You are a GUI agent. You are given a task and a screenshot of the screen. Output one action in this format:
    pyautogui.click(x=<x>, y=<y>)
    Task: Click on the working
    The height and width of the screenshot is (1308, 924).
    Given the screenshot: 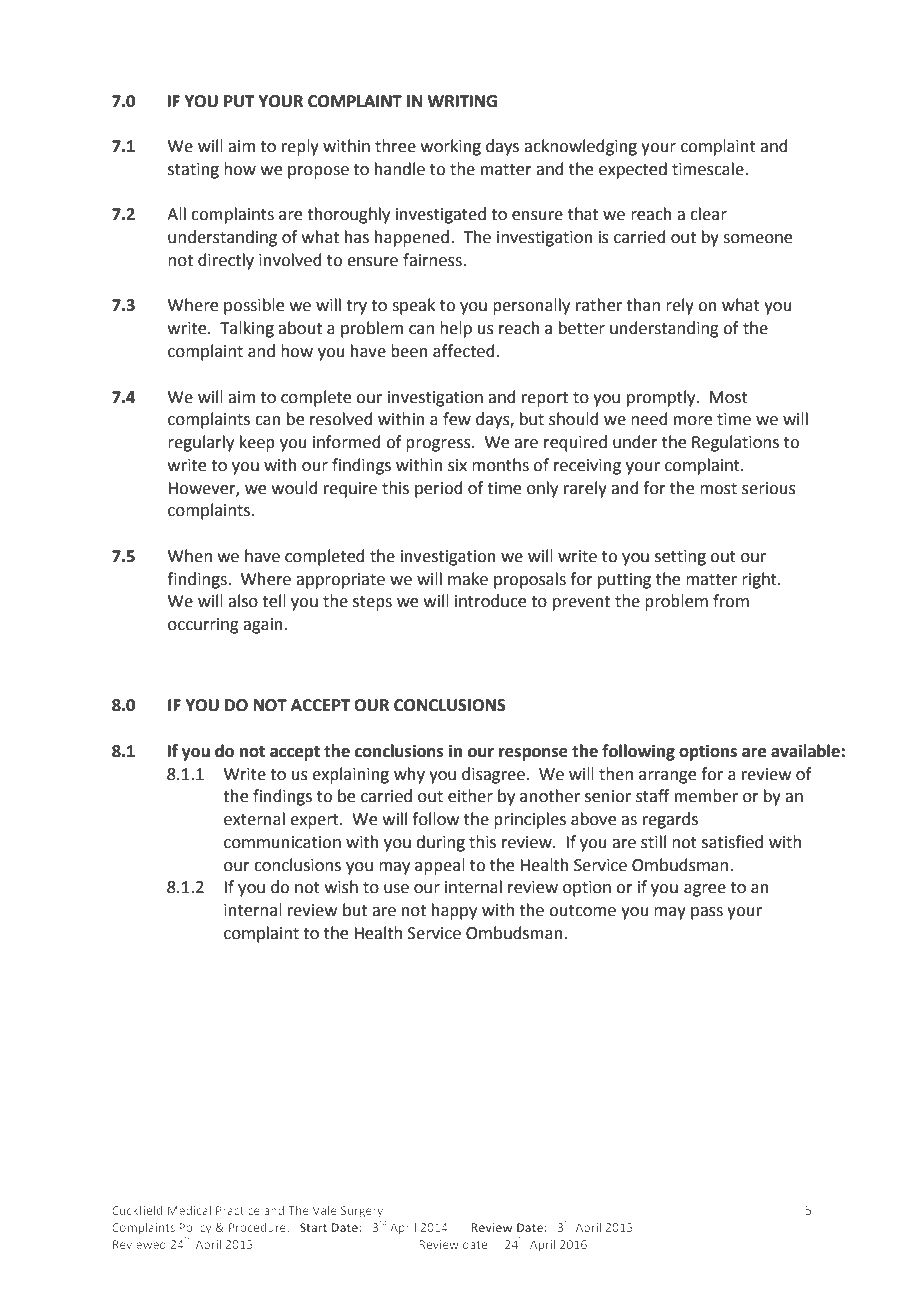 What is the action you would take?
    pyautogui.click(x=451, y=147)
